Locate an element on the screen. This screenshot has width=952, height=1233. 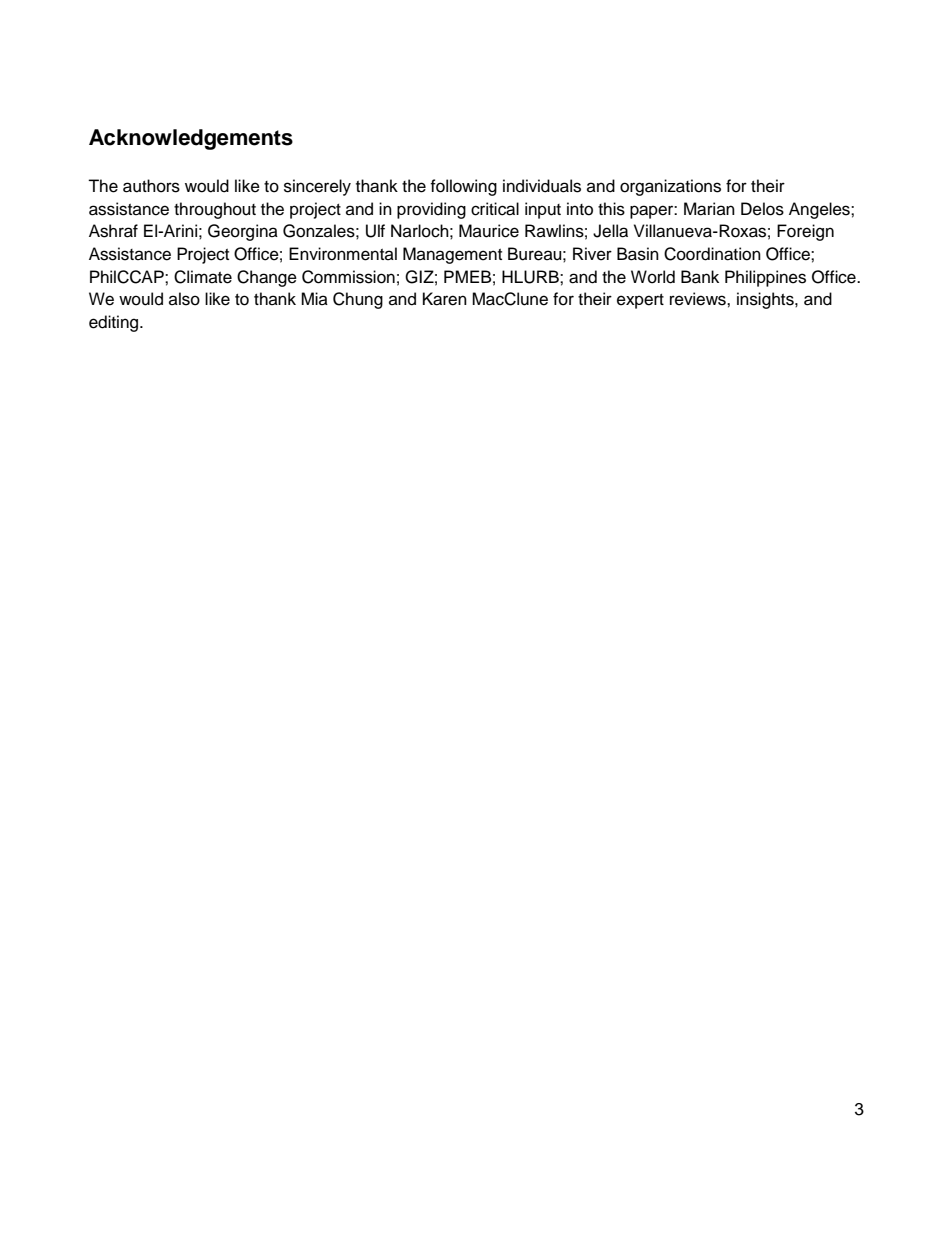
editing is located at coordinates (115, 323).
